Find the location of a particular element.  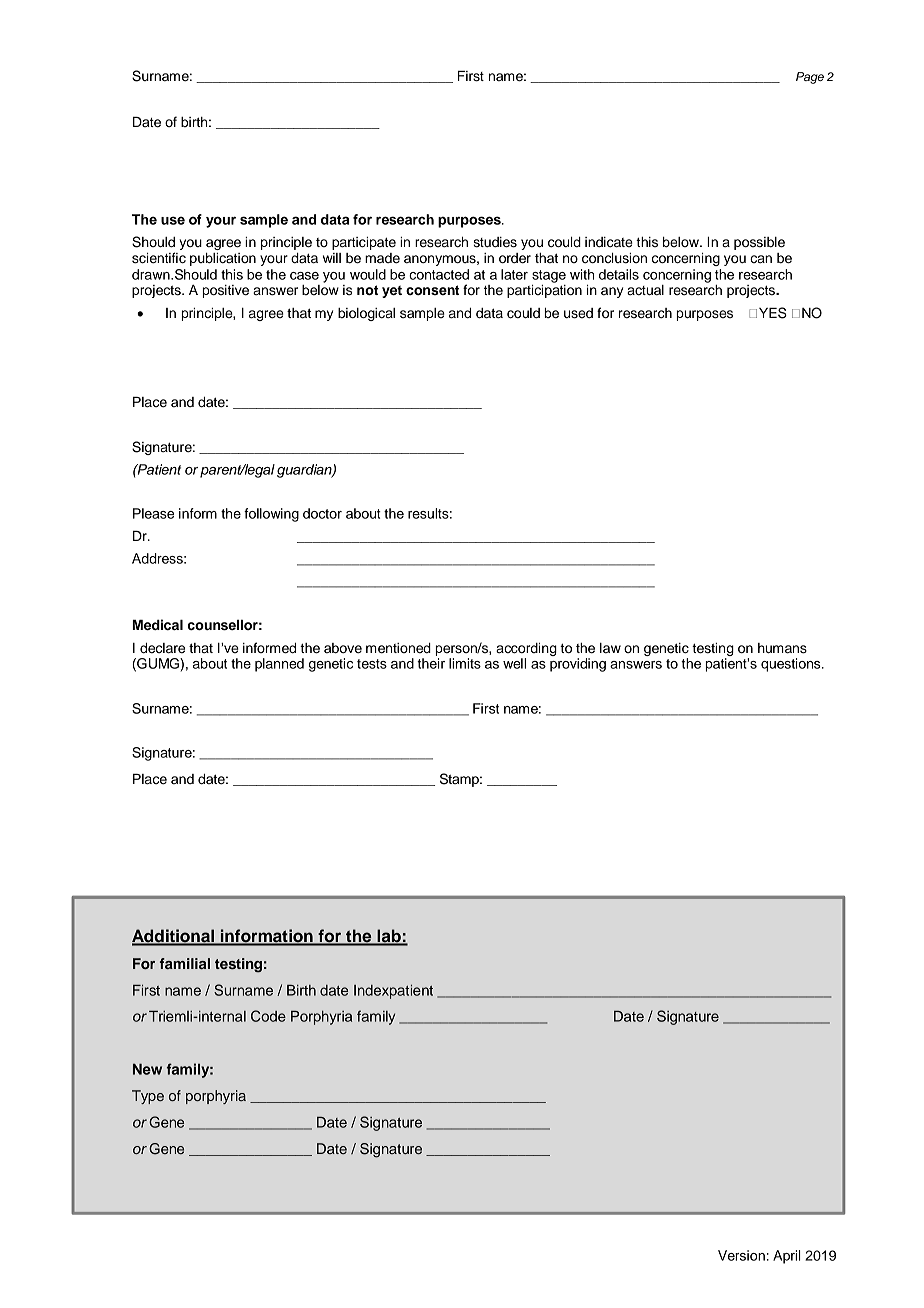

lab is located at coordinates (389, 937).
